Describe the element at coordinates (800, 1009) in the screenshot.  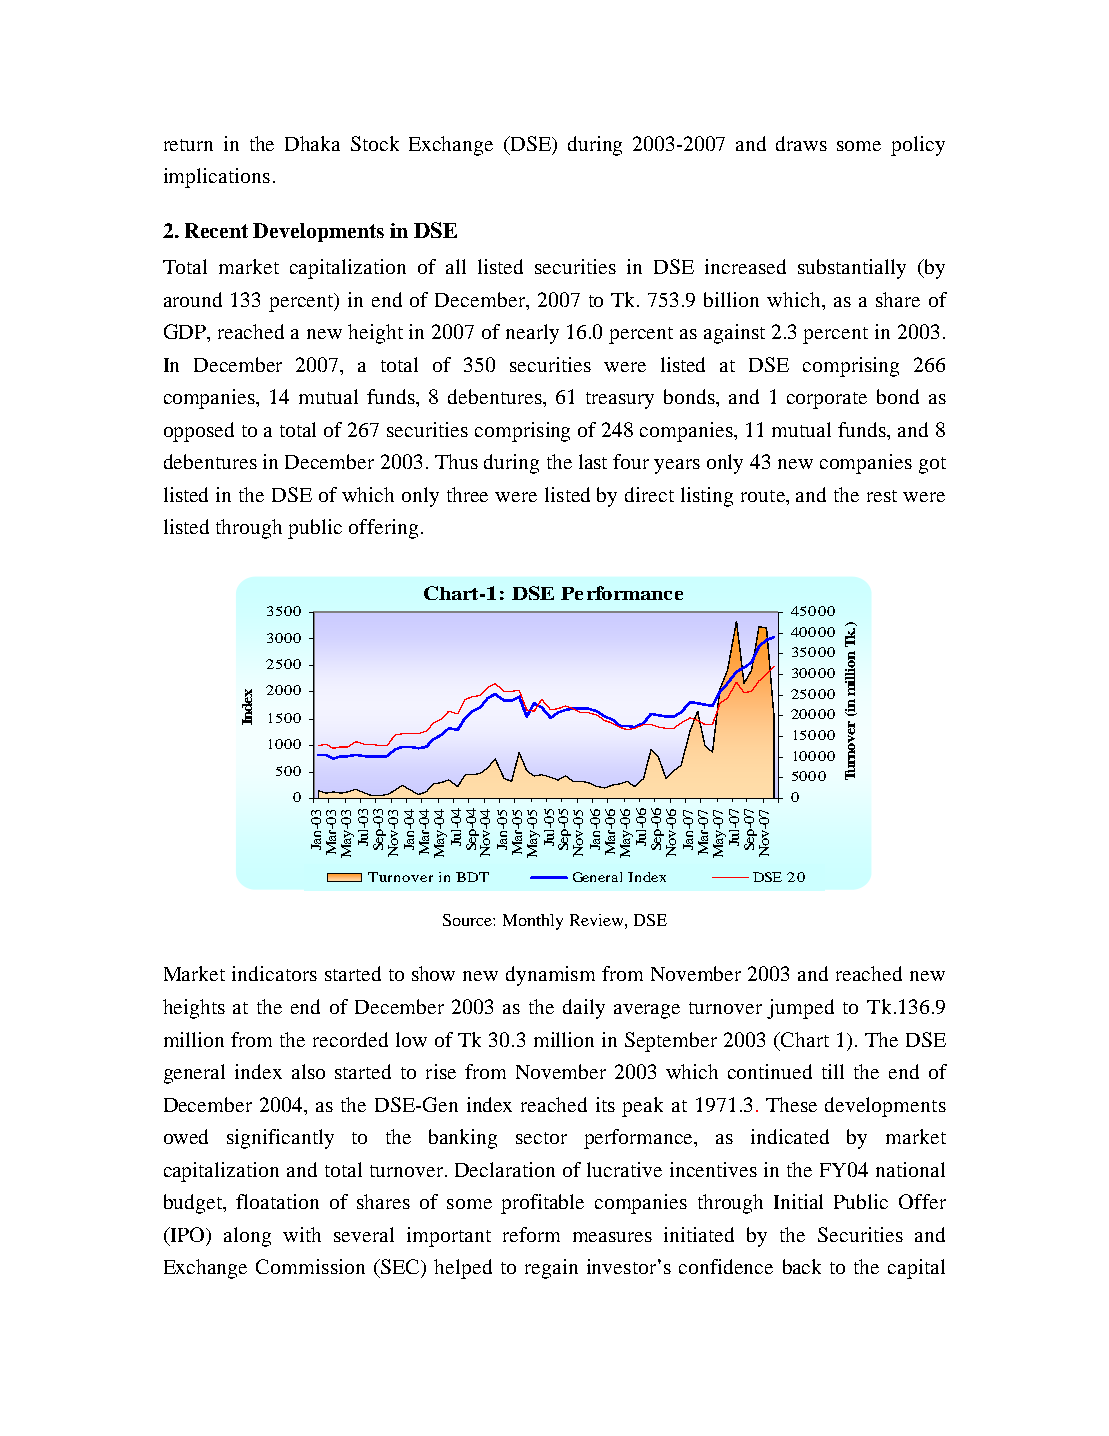
I see `jumped` at that location.
